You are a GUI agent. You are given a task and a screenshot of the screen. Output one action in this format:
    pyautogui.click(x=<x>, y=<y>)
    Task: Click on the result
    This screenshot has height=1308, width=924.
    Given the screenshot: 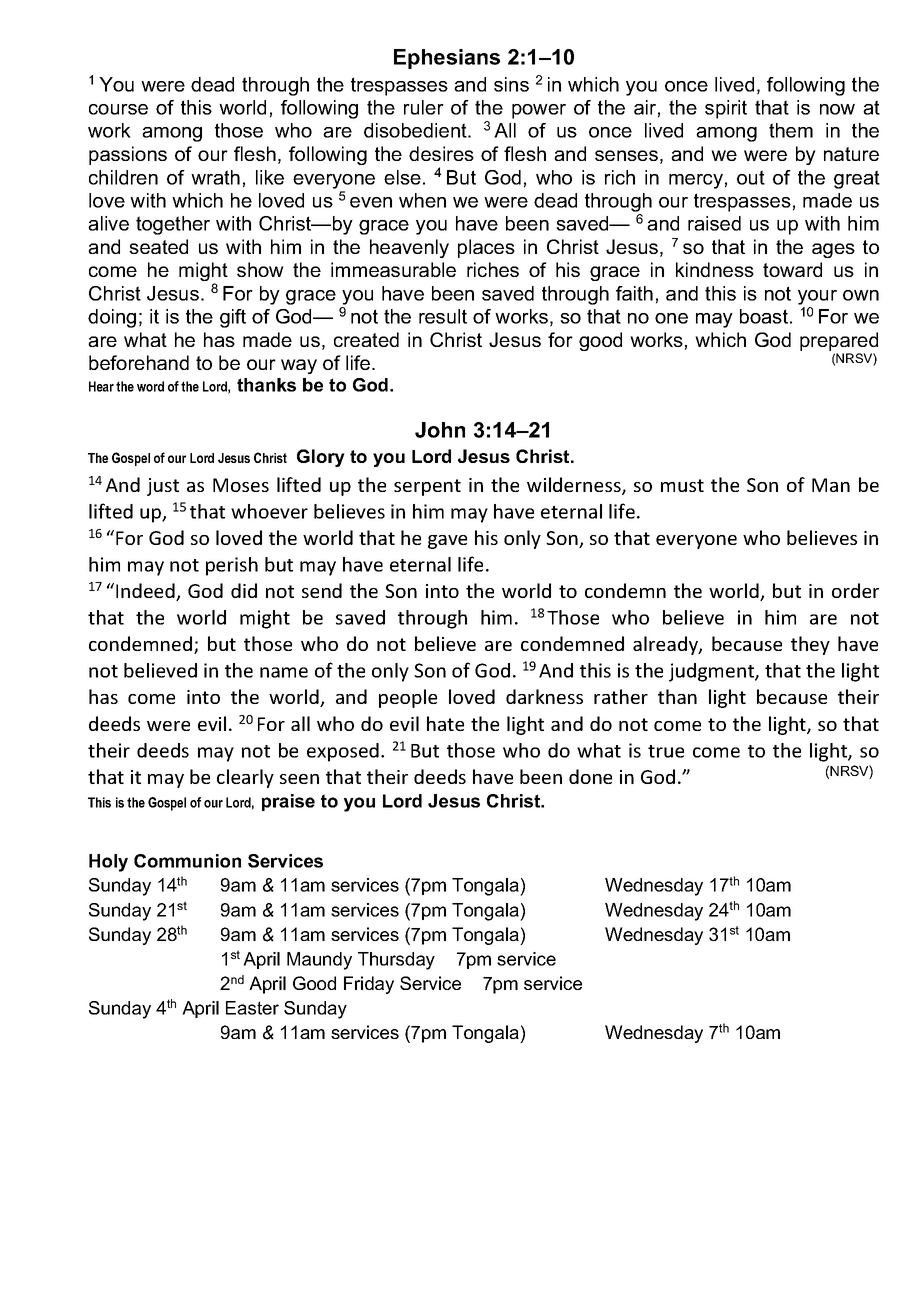 What is the action you would take?
    pyautogui.click(x=443, y=316)
